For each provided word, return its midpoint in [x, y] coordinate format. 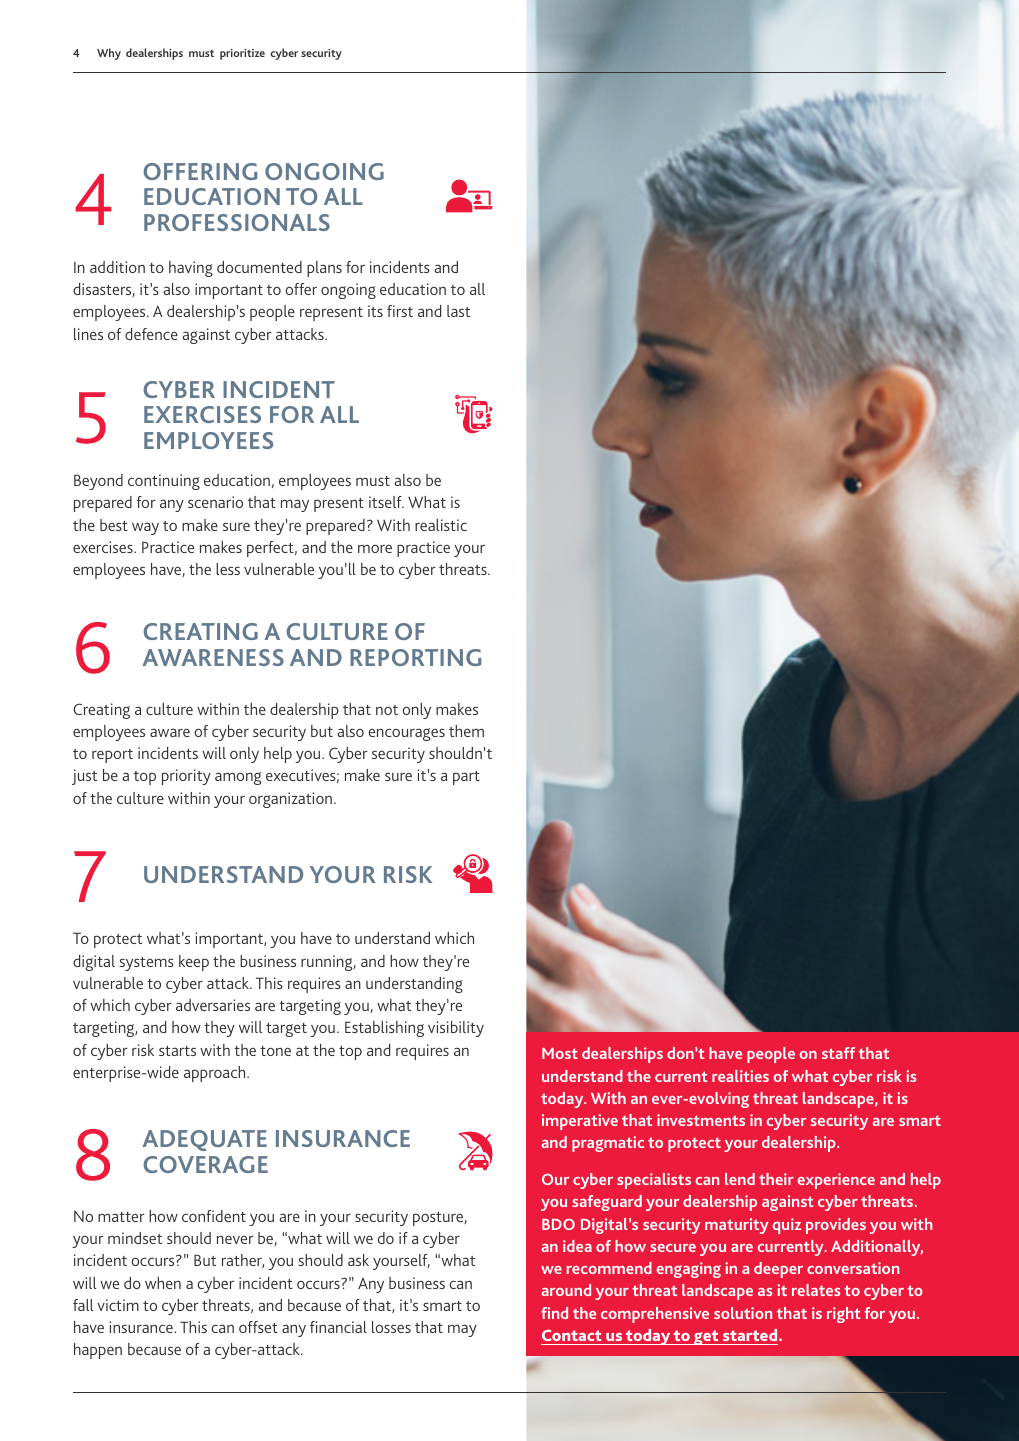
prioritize [242, 54]
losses [391, 1327]
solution [743, 1313]
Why [109, 54]
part [466, 778]
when [163, 1283]
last [458, 311]
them [466, 731]
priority [186, 777]
